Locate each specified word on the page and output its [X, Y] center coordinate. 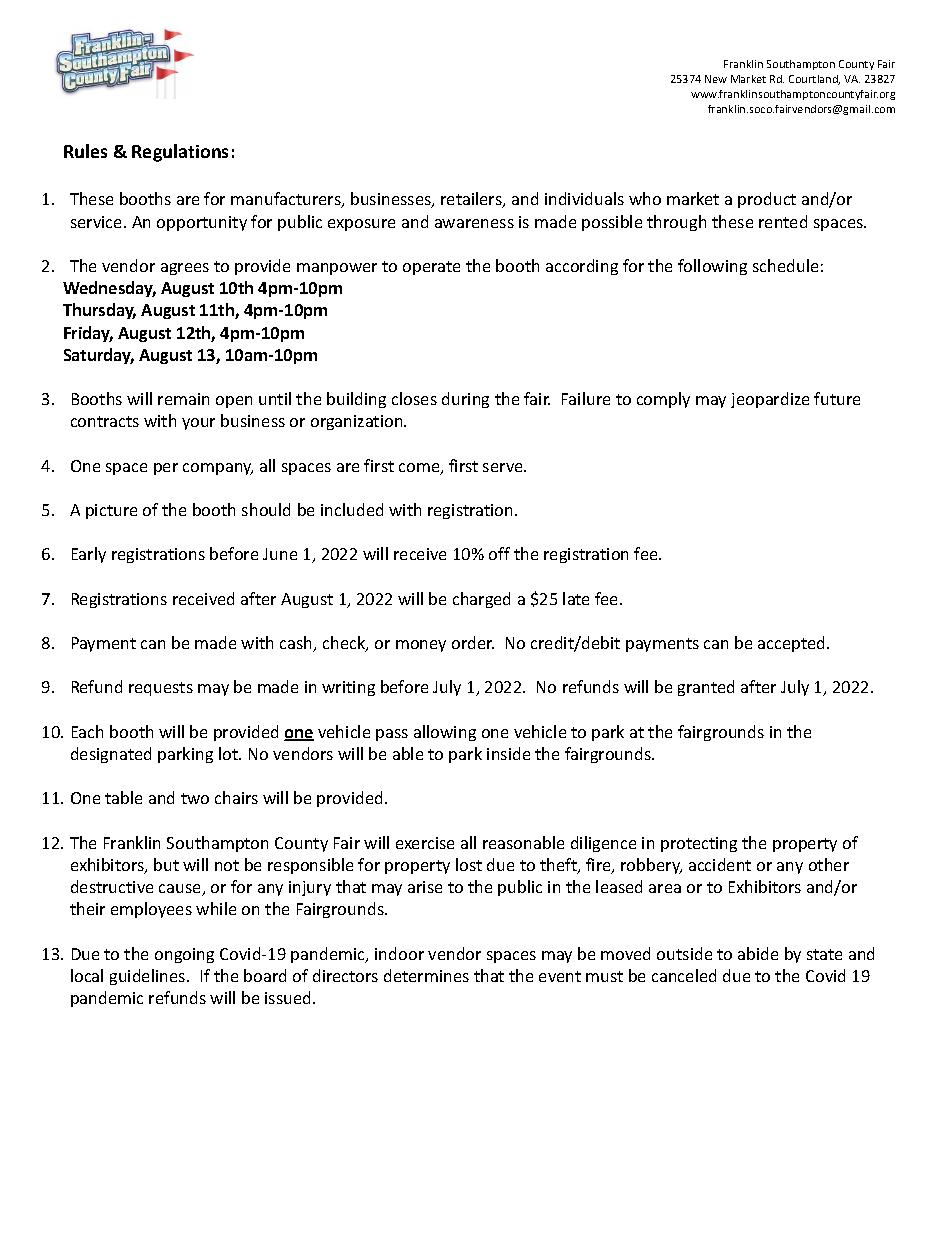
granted [706, 688]
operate [431, 268]
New [716, 79]
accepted [793, 644]
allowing [445, 733]
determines [426, 975]
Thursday [99, 311]
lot [229, 753]
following [712, 267]
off [499, 553]
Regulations [180, 153]
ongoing [184, 955]
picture [111, 511]
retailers [472, 200]
